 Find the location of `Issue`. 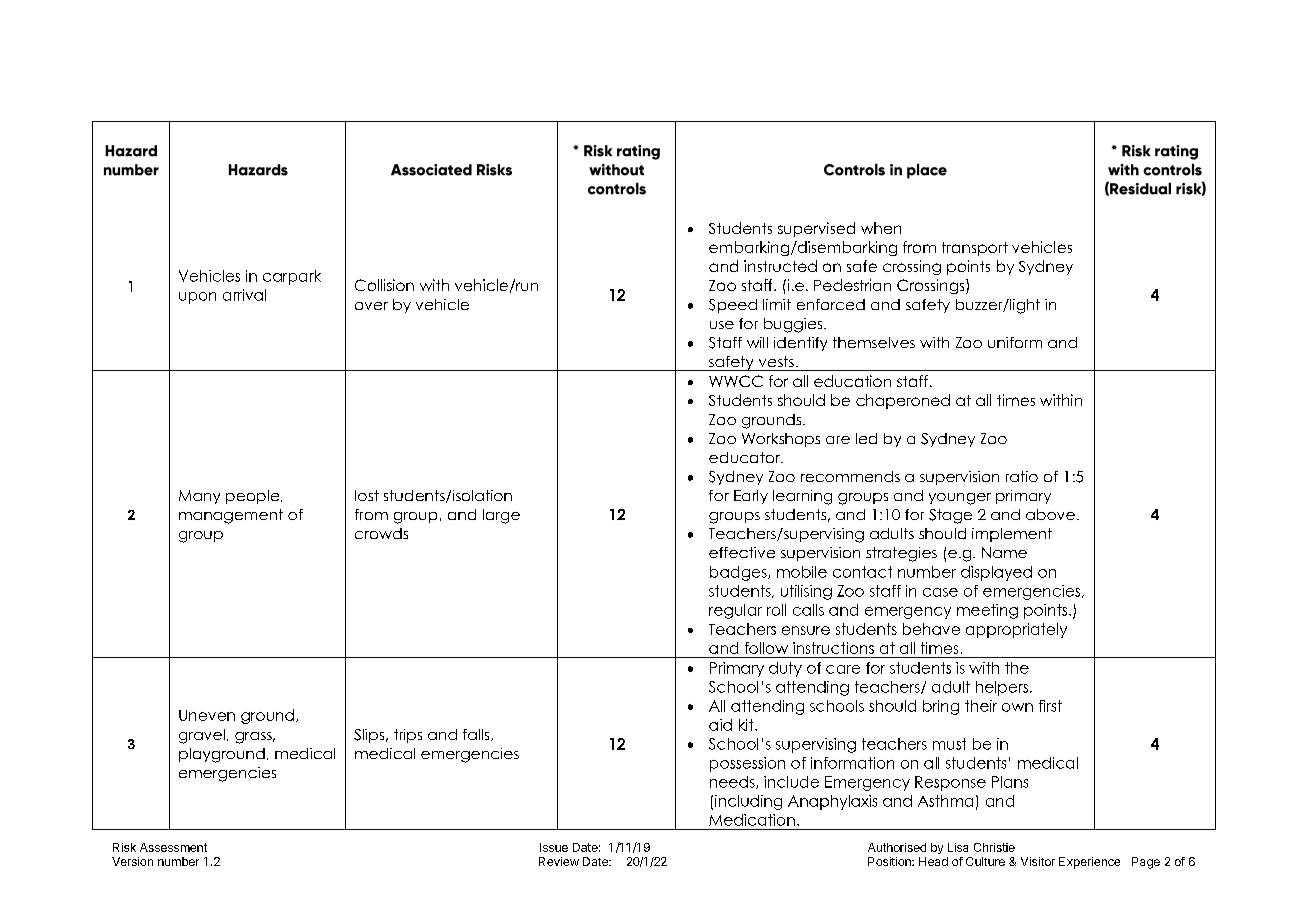

Issue is located at coordinates (554, 847).
